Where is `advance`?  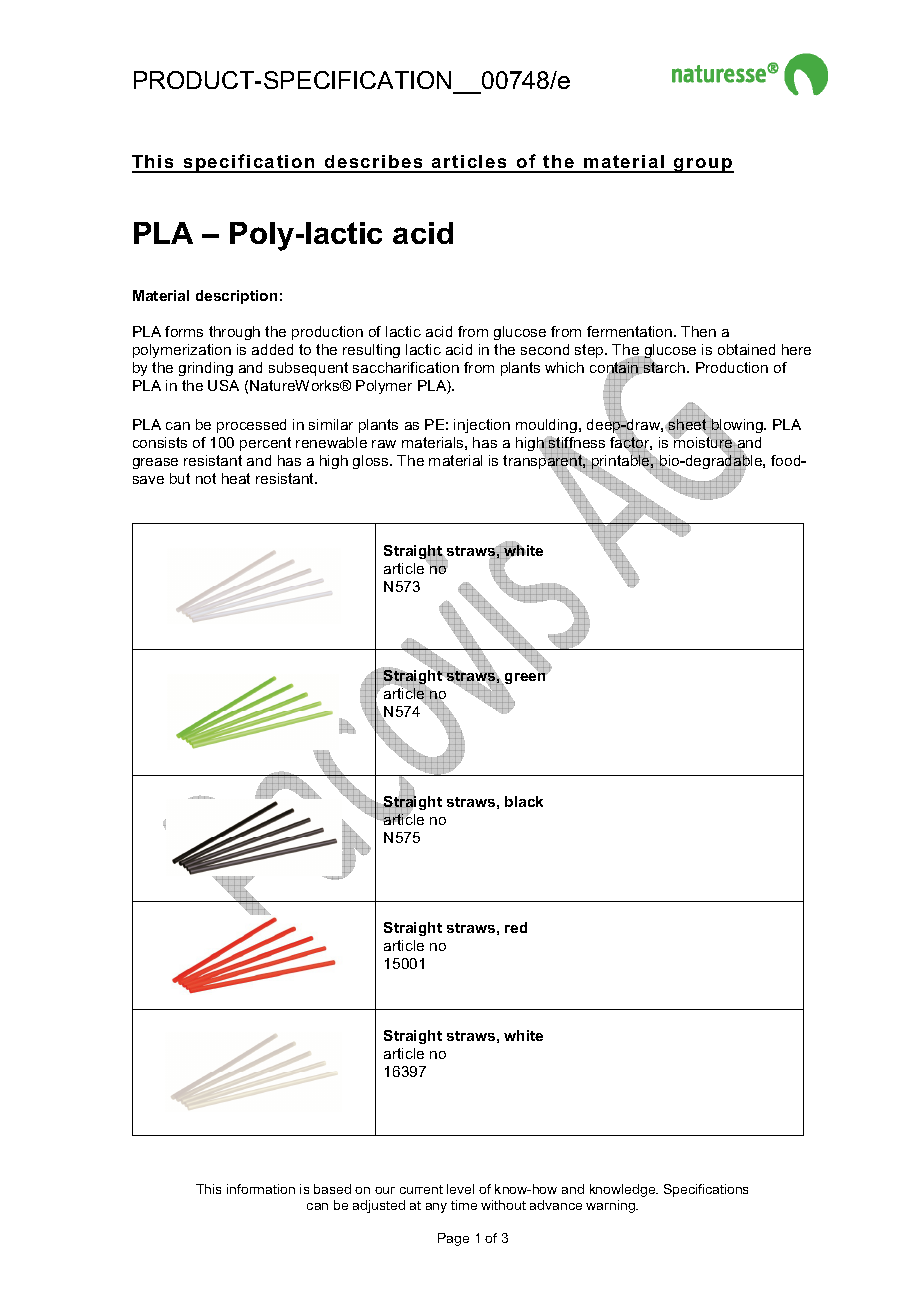 advance is located at coordinates (556, 1205).
